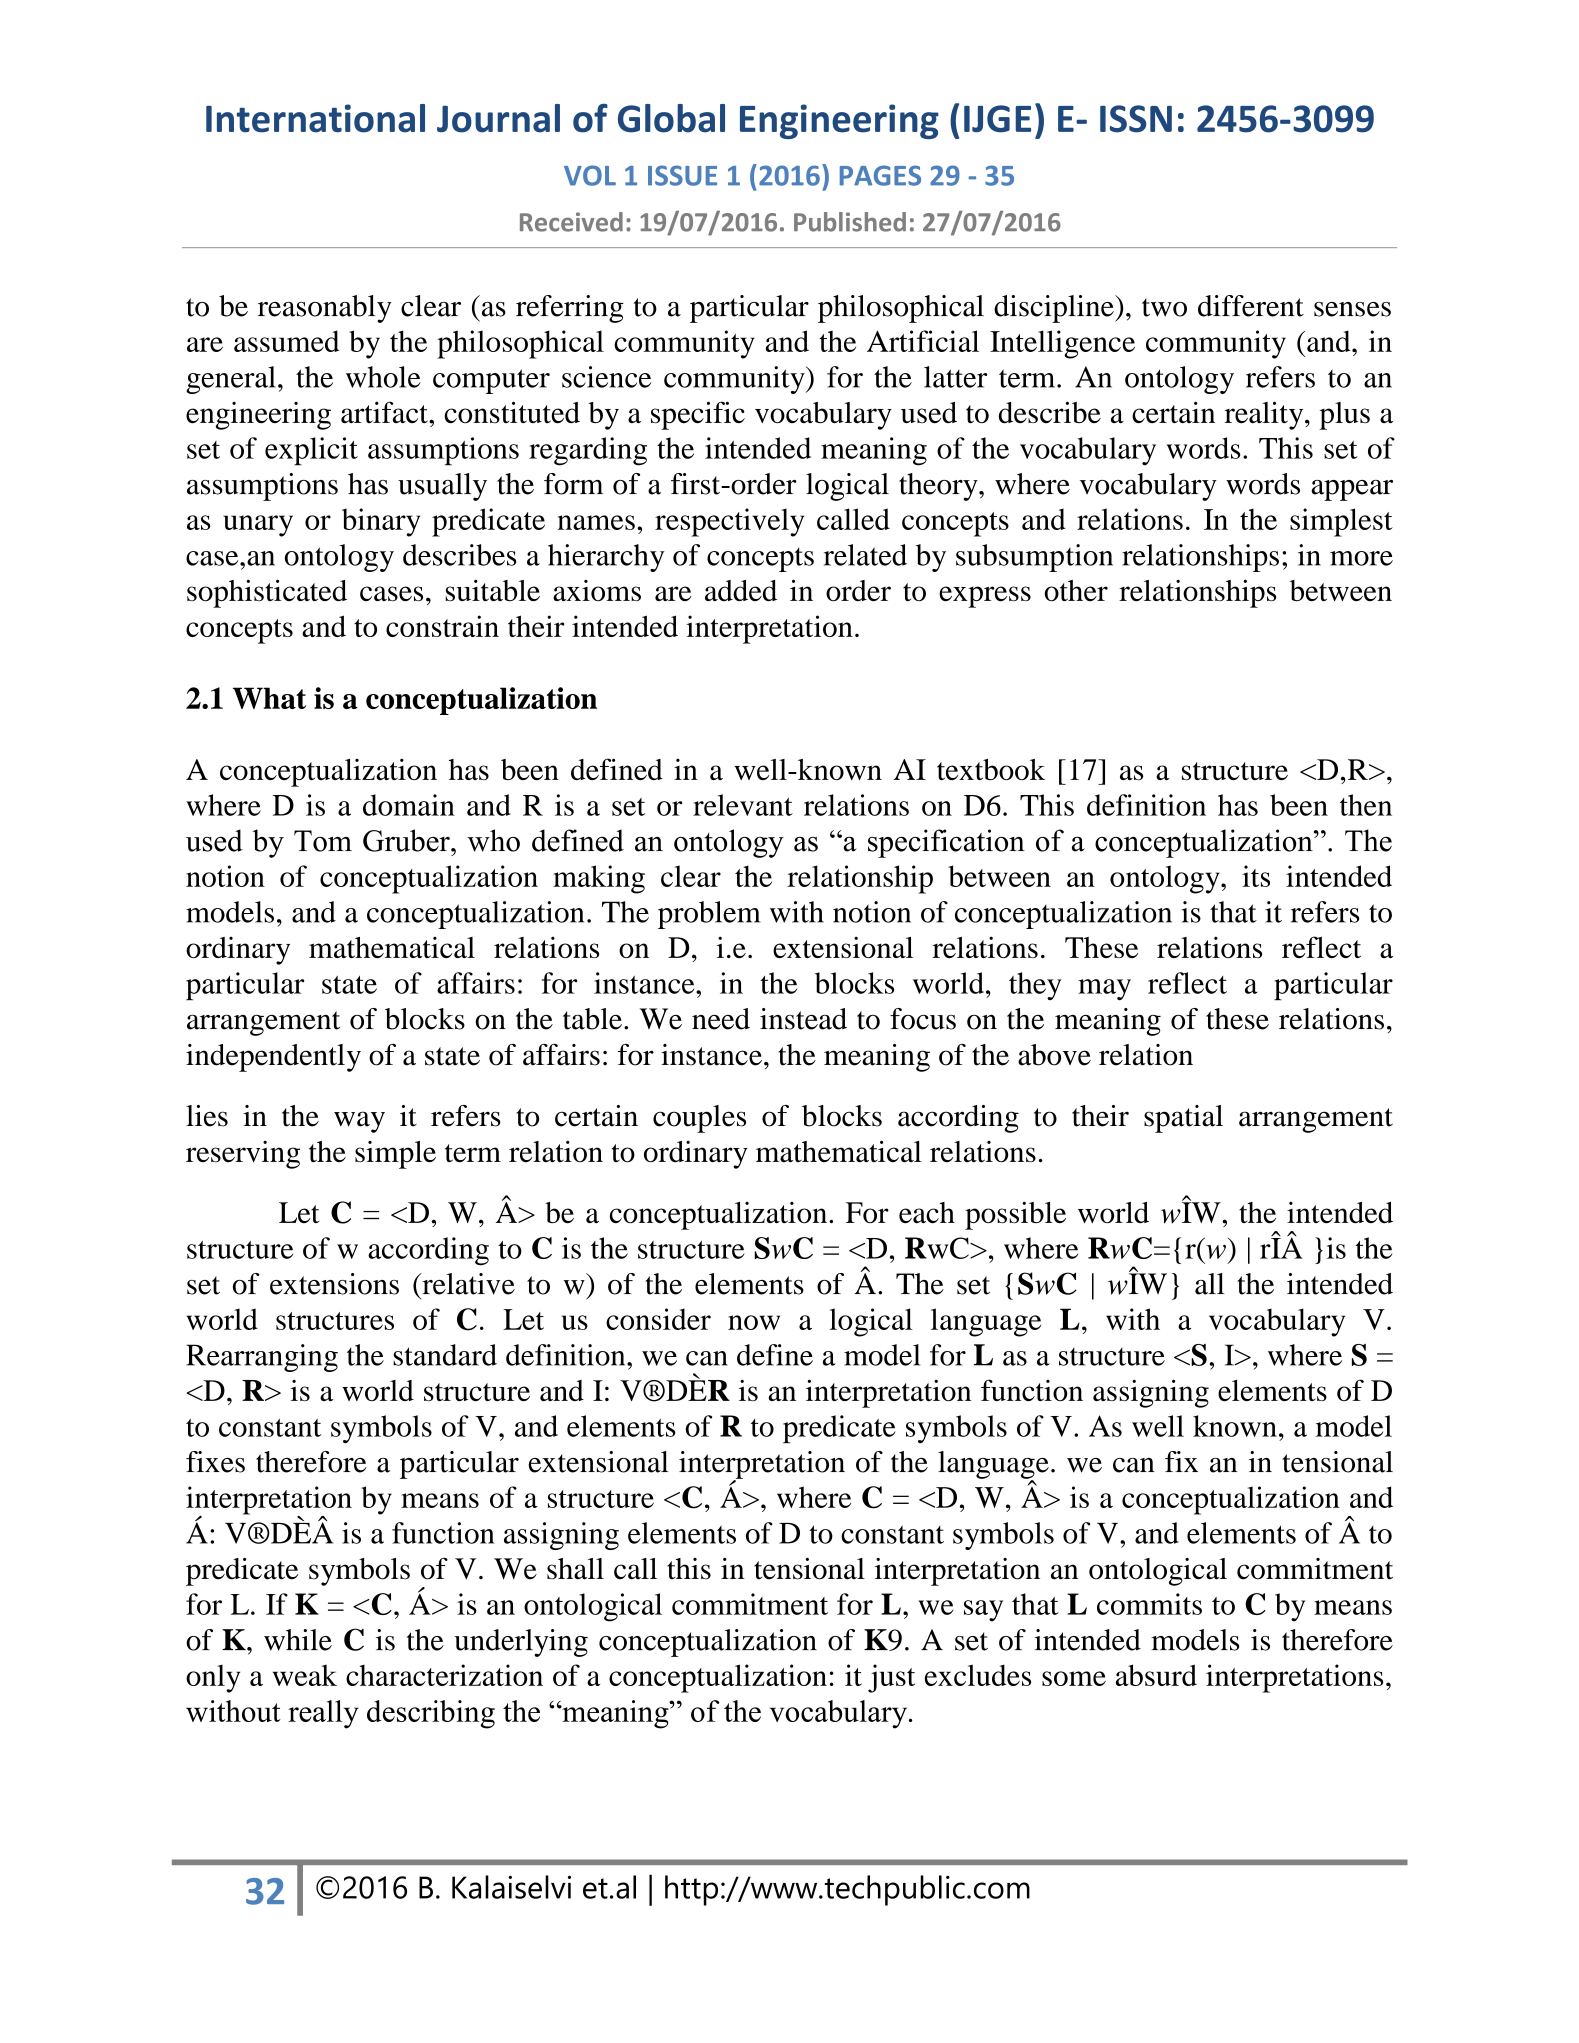  What do you see at coordinates (699, 1119) in the document?
I see `couples` at bounding box center [699, 1119].
